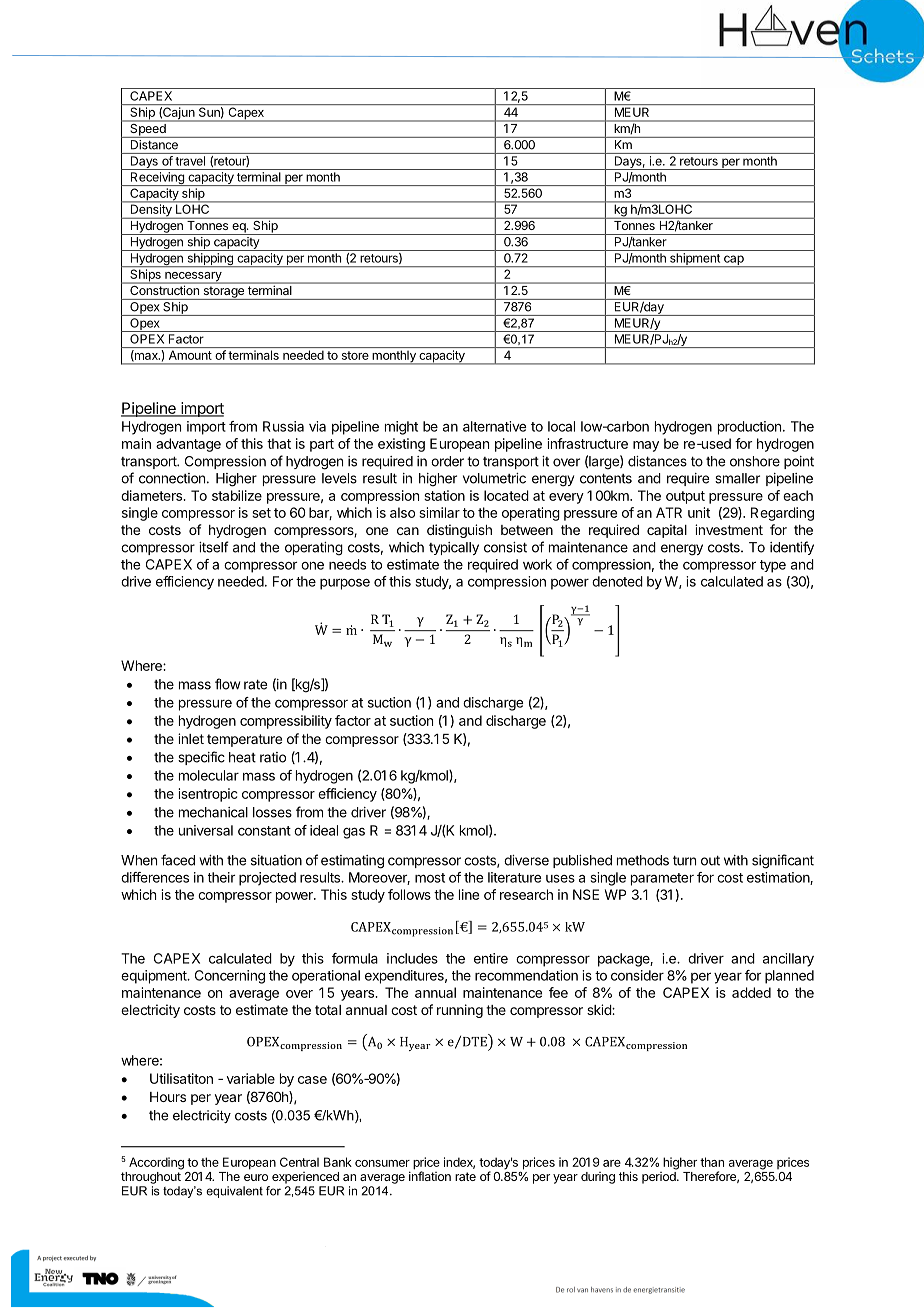 This screenshot has width=924, height=1308. What do you see at coordinates (749, 428) in the screenshot?
I see `production` at bounding box center [749, 428].
